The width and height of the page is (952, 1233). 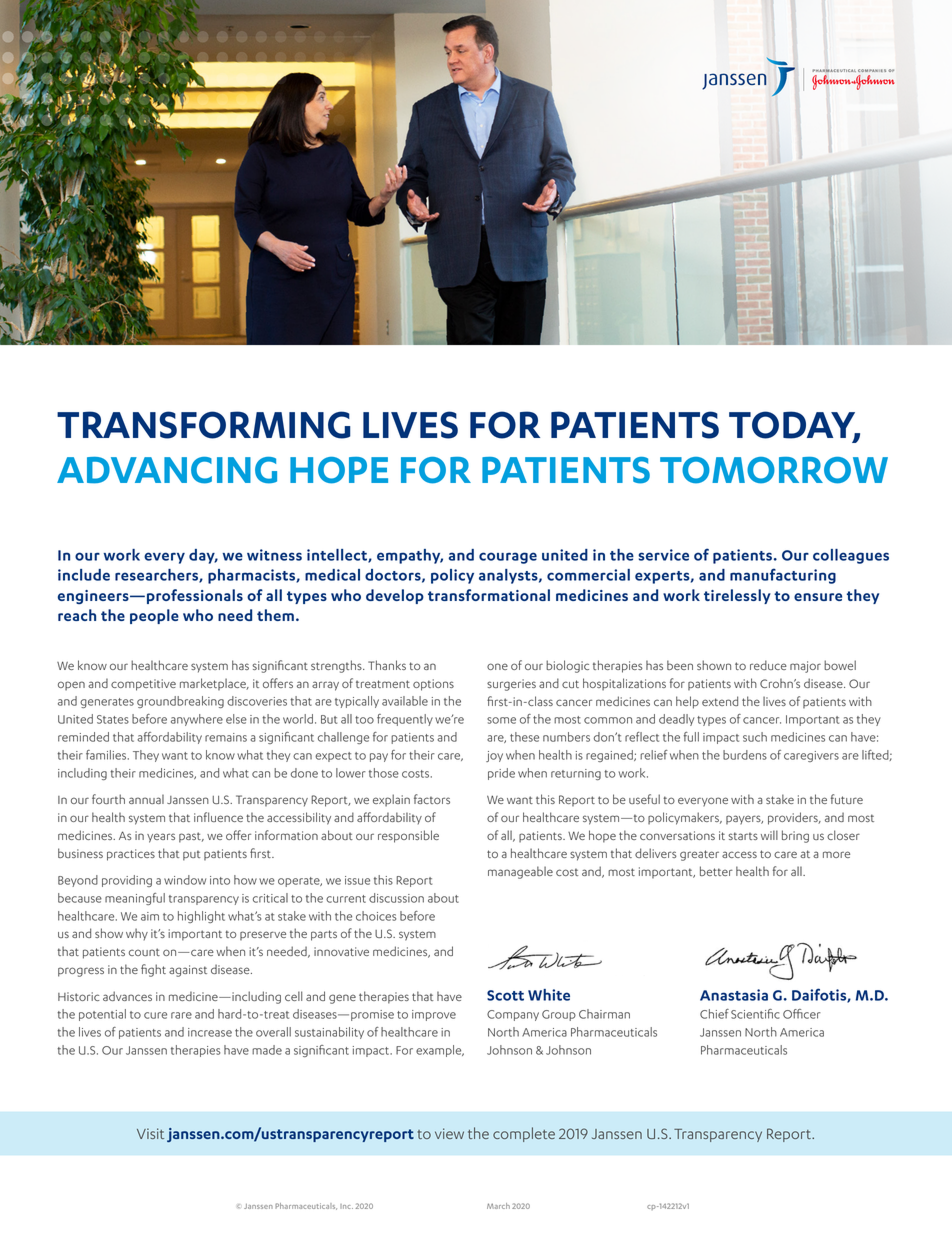 I want to click on ADVANCING, so click(x=167, y=470).
